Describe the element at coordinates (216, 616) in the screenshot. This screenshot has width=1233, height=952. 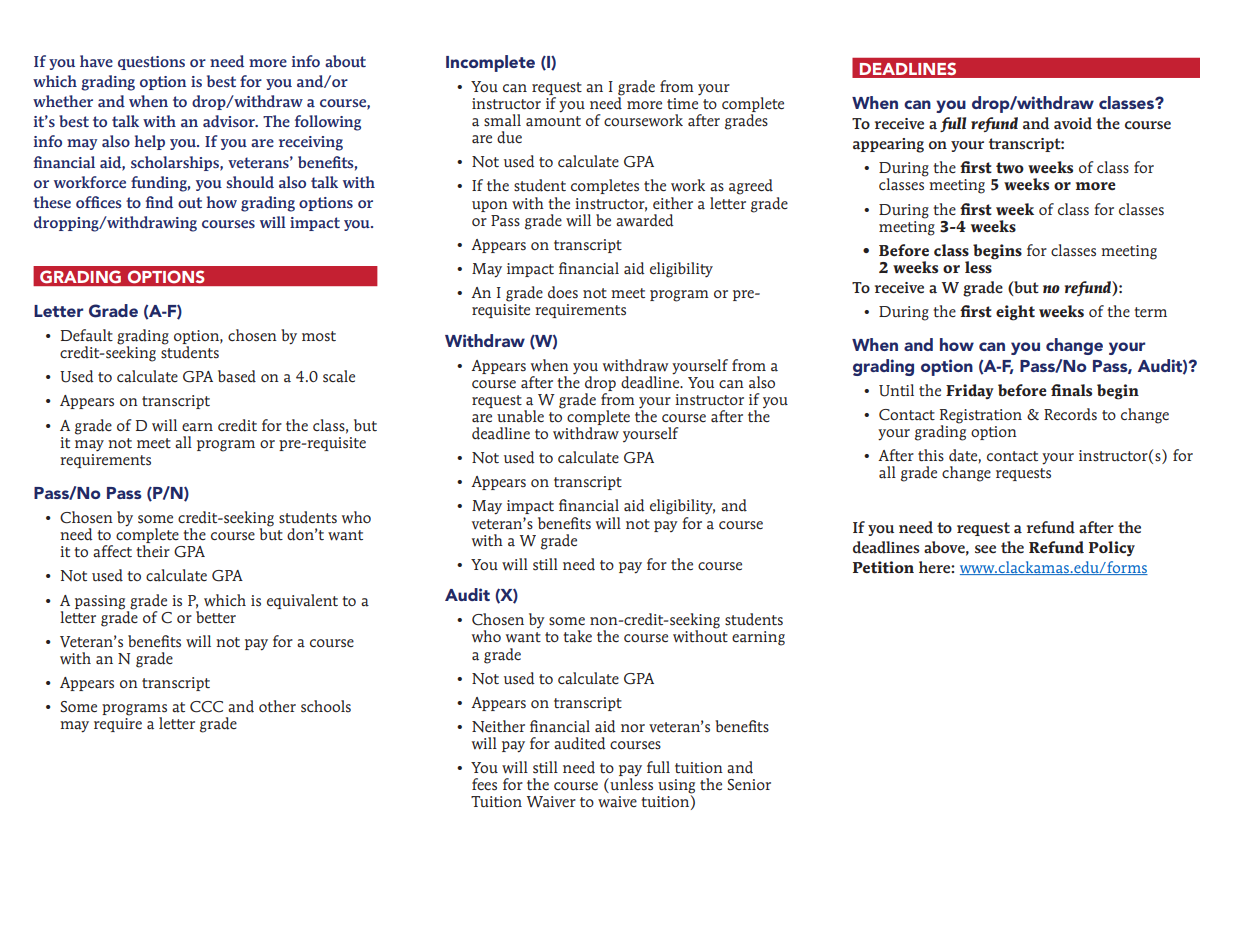
I see `better` at that location.
